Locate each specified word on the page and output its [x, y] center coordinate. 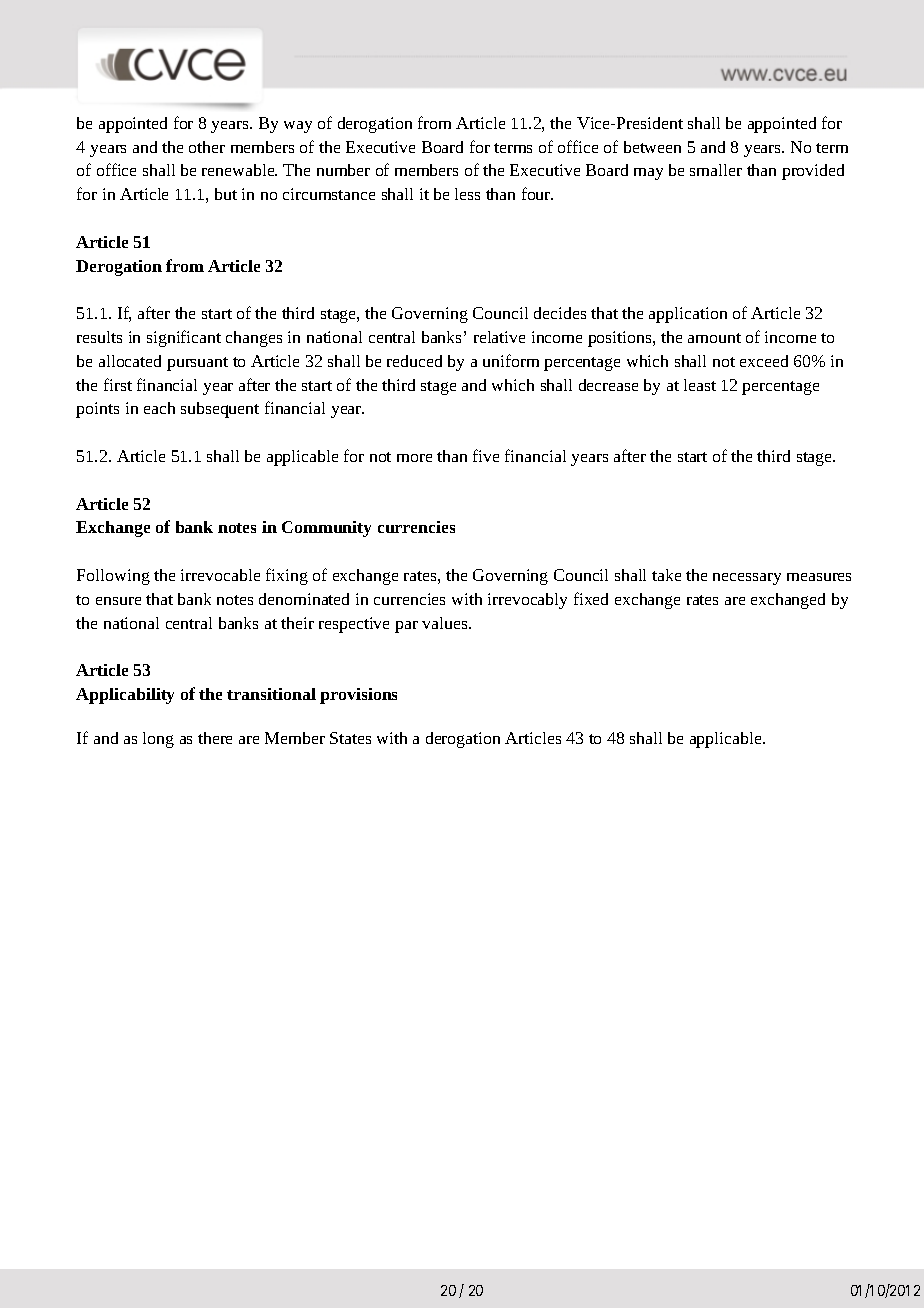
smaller [716, 170]
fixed [591, 598]
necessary [747, 579]
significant [184, 338]
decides [560, 313]
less [467, 194]
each [159, 408]
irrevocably [527, 601]
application [688, 315]
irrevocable [220, 575]
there [215, 738]
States [350, 738]
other [207, 147]
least [700, 385]
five [486, 455]
